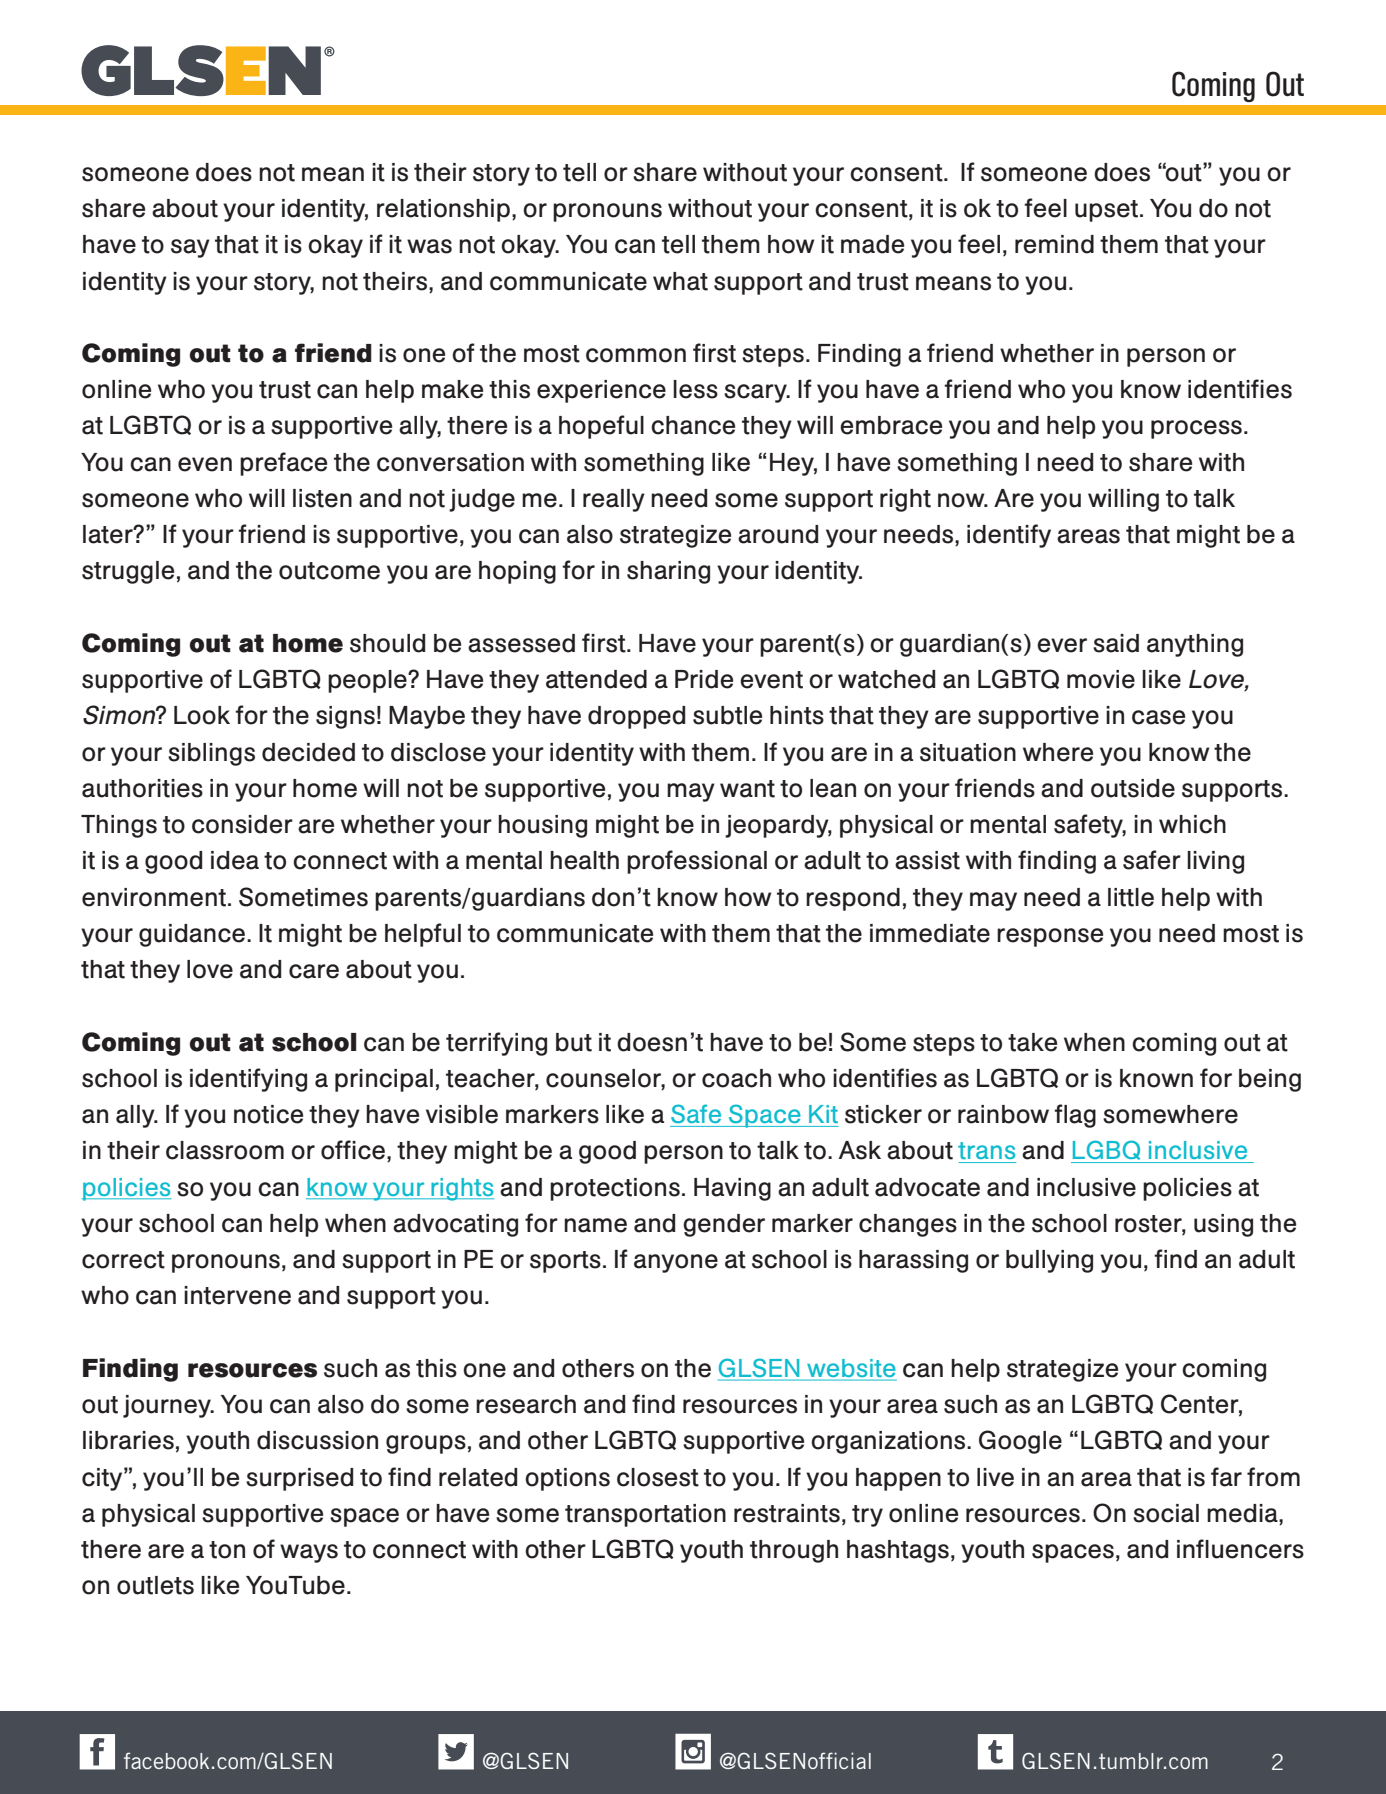  Describe the element at coordinates (1108, 211) in the page. I see `upset` at that location.
